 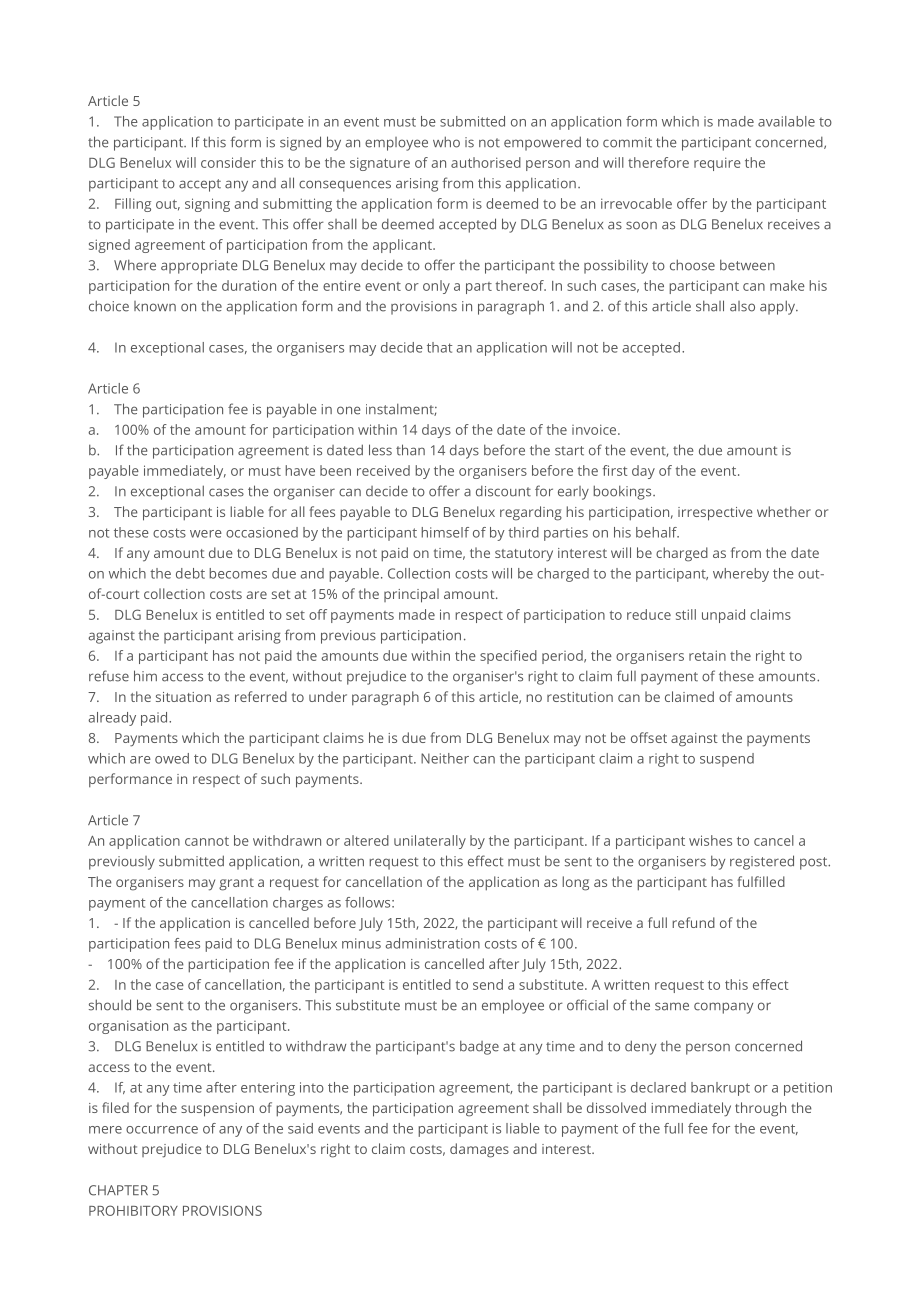 I want to click on situation, so click(x=183, y=697).
